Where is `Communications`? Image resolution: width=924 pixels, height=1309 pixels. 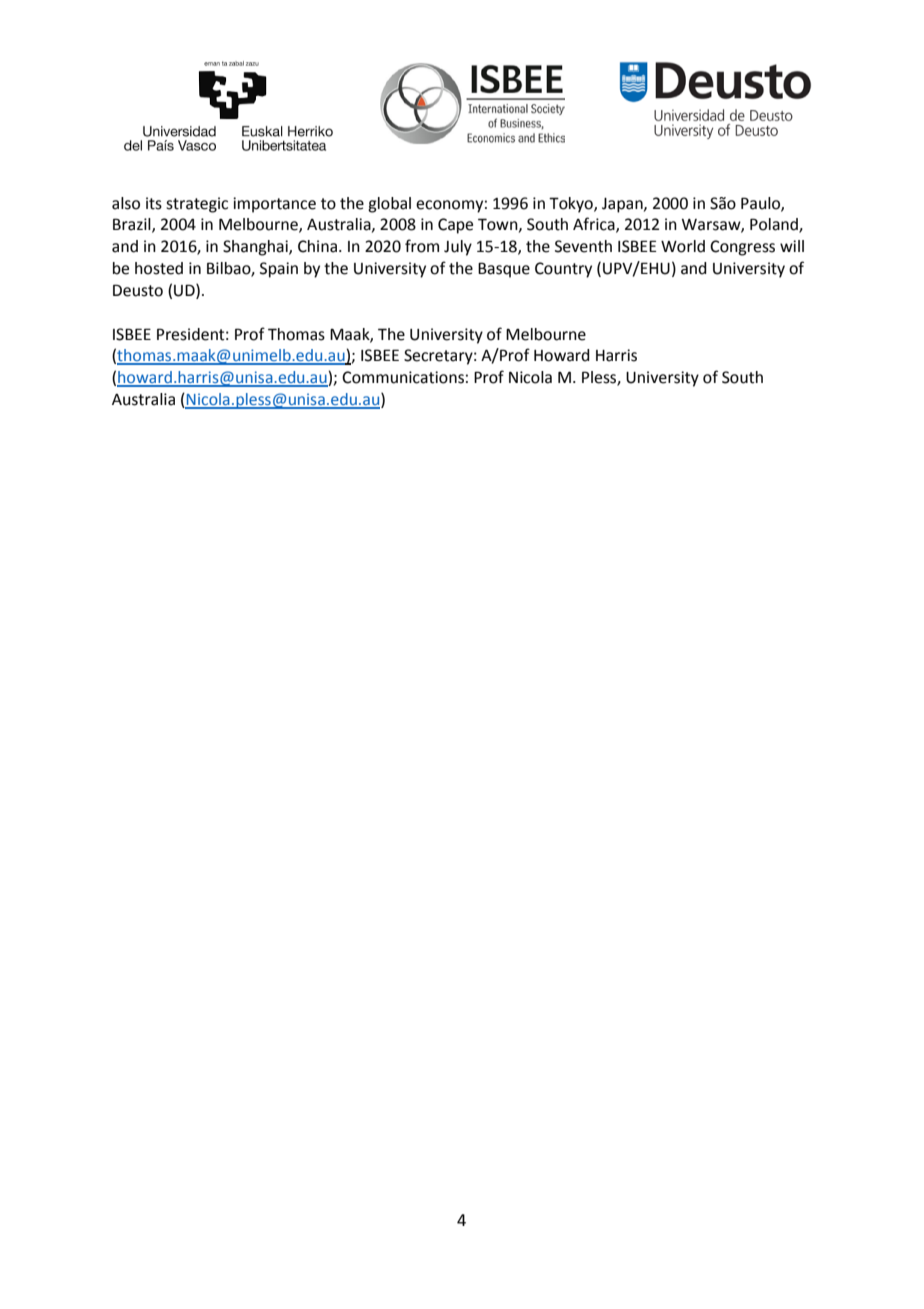 Communications is located at coordinates (403, 377).
